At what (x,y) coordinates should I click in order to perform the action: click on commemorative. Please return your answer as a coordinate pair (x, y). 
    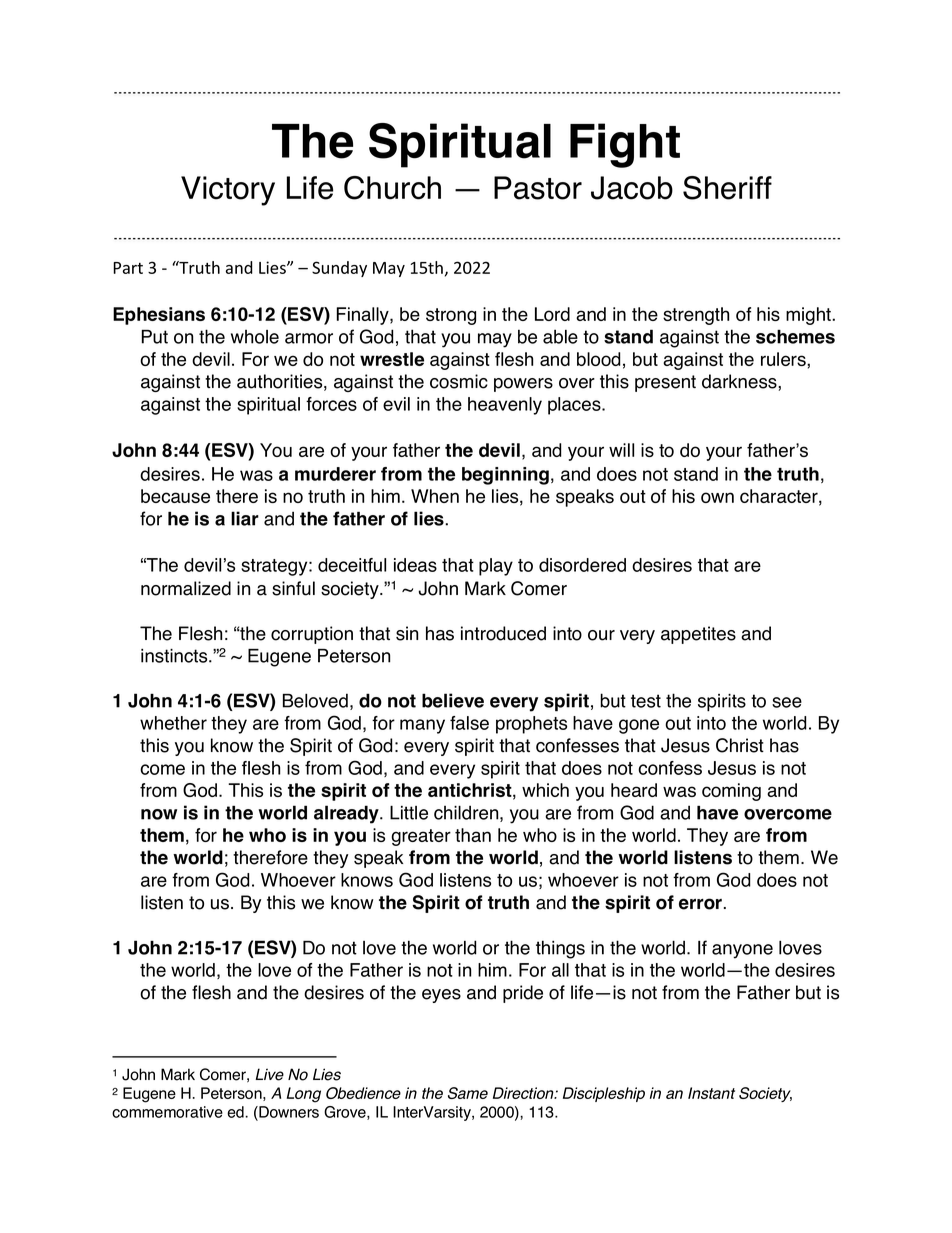
    Looking at the image, I should click on (167, 1112).
